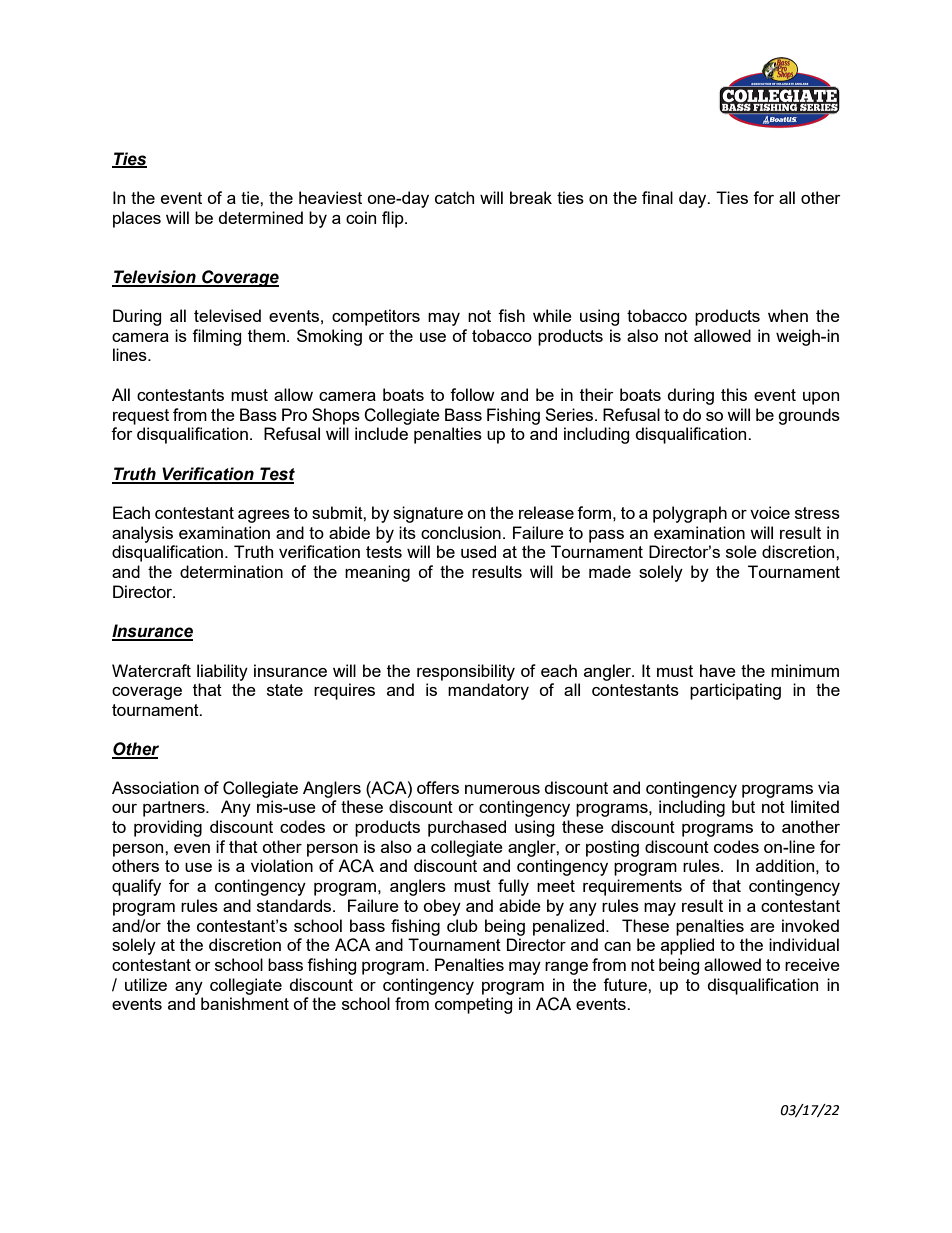  What do you see at coordinates (261, 217) in the screenshot?
I see `determined` at bounding box center [261, 217].
